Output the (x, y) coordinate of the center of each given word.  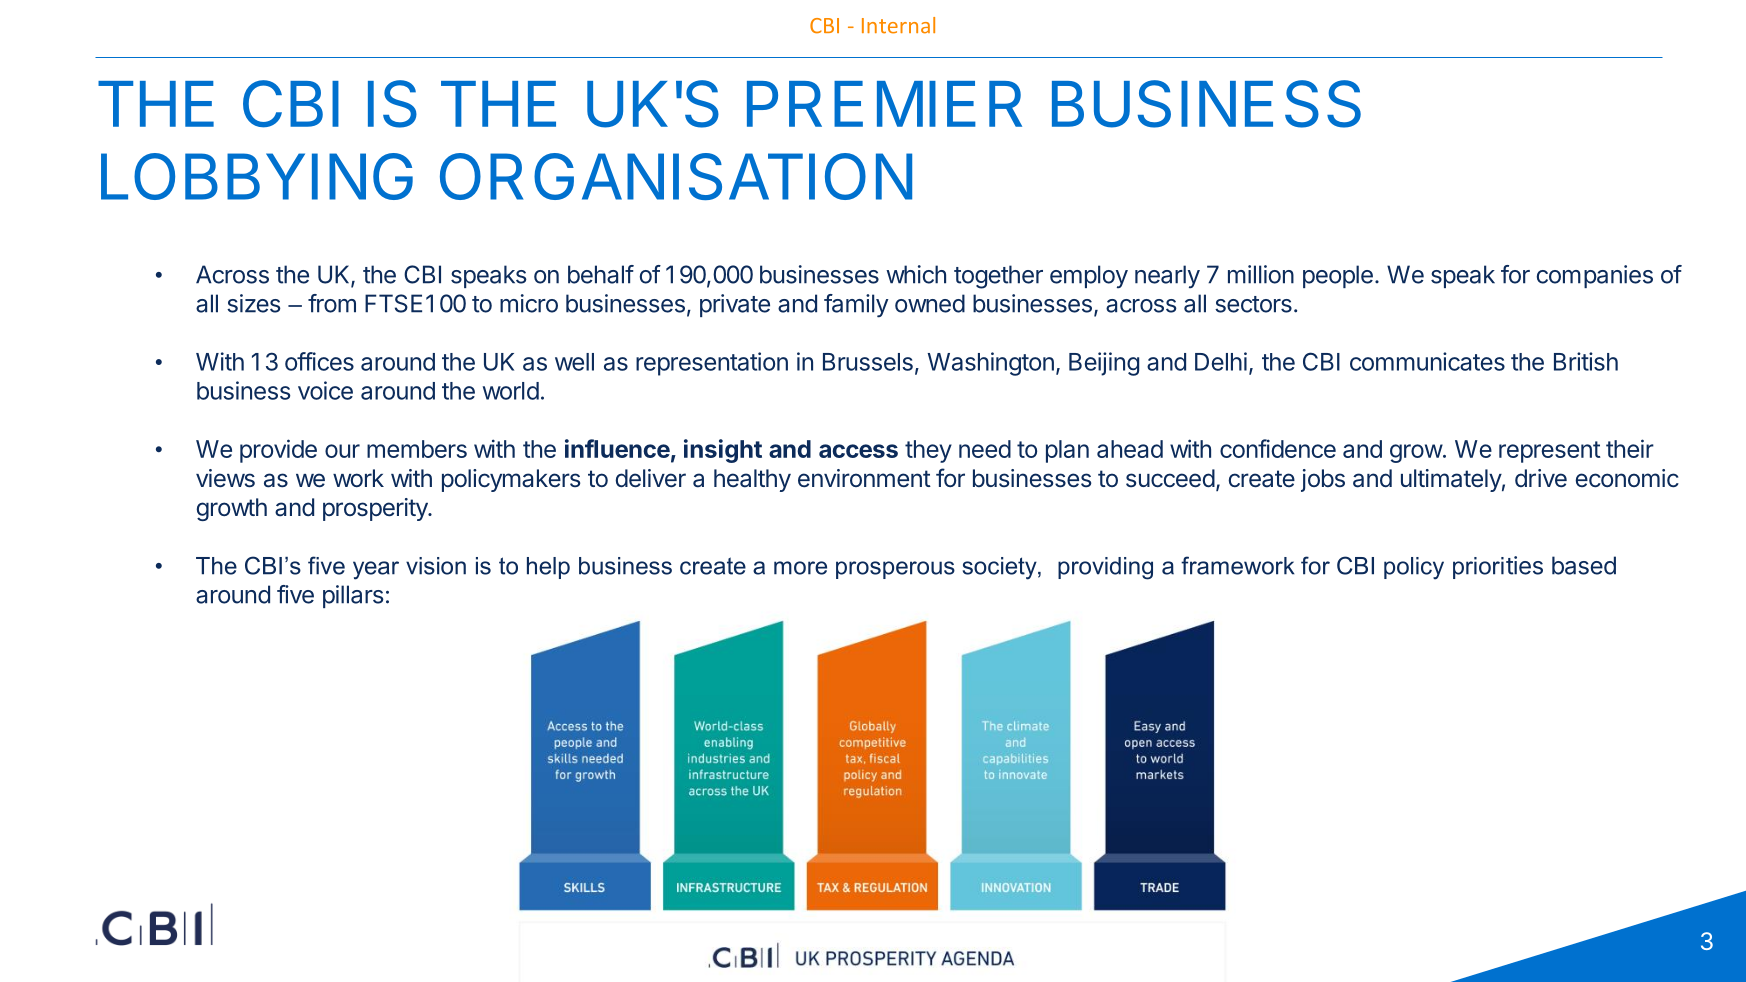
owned (930, 303)
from (332, 303)
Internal (898, 25)
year (376, 570)
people (1338, 276)
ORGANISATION (676, 176)
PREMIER (884, 104)
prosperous (895, 570)
